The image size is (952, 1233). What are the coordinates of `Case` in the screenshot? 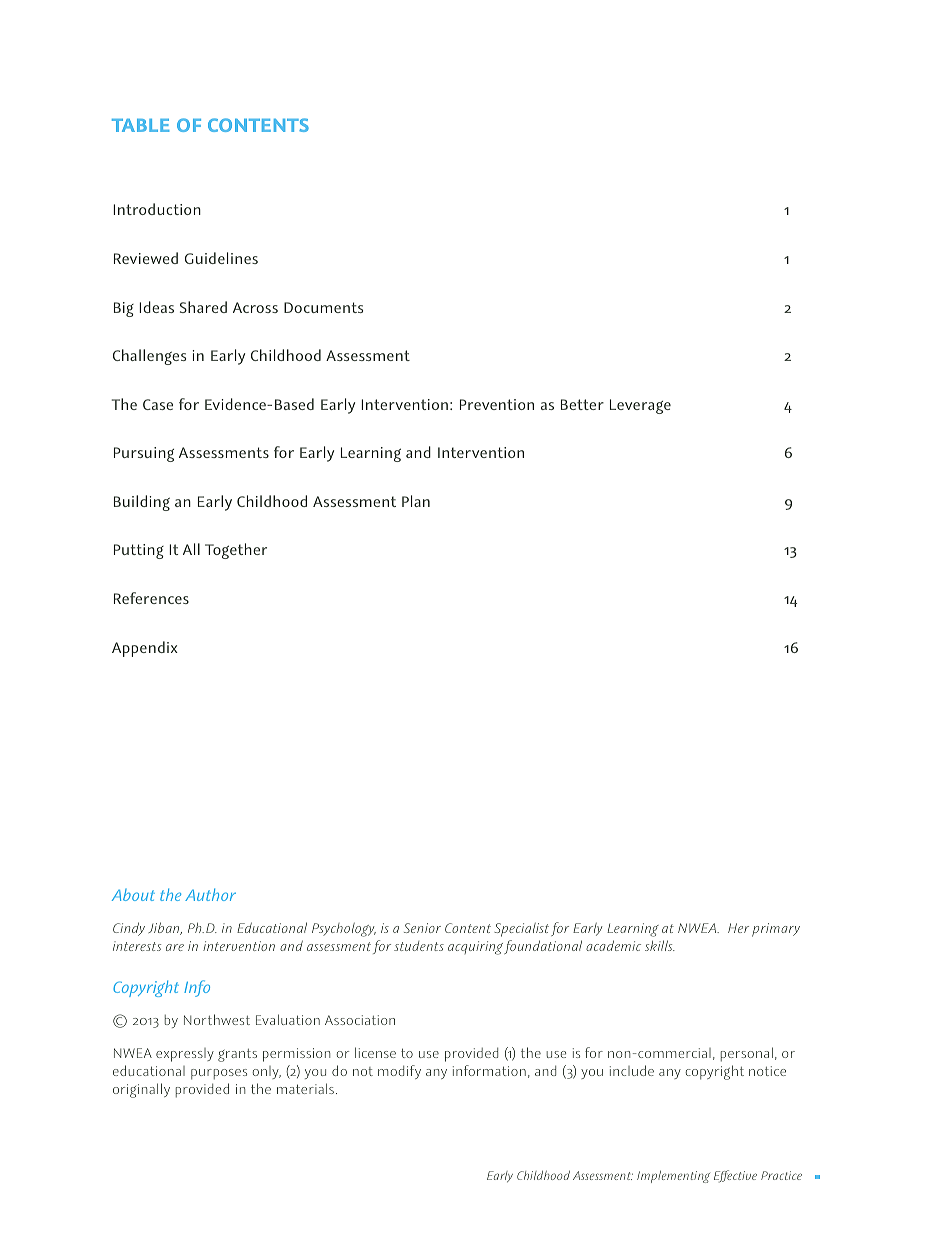 It's located at (158, 404).
